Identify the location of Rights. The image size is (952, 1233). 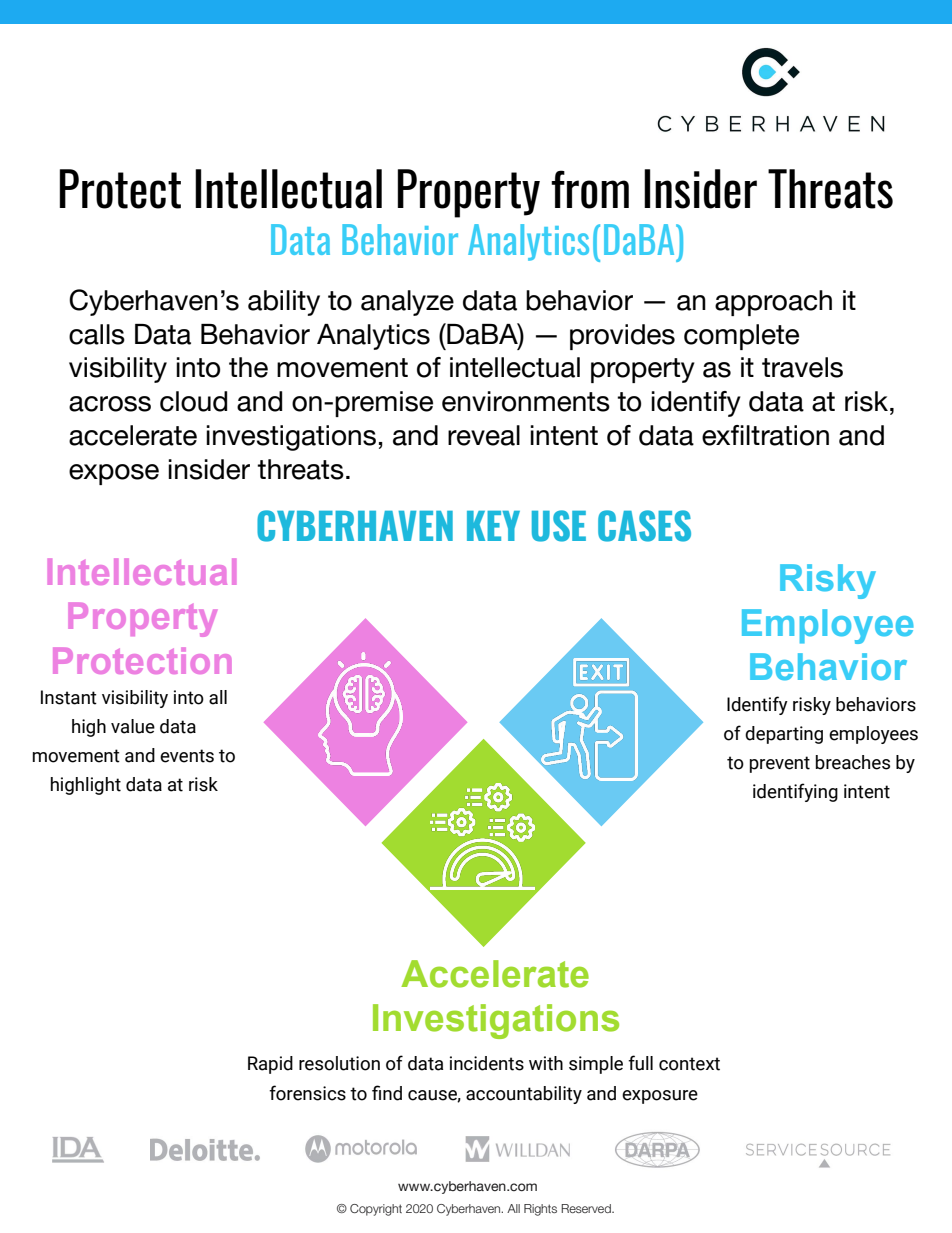
(540, 1210).
